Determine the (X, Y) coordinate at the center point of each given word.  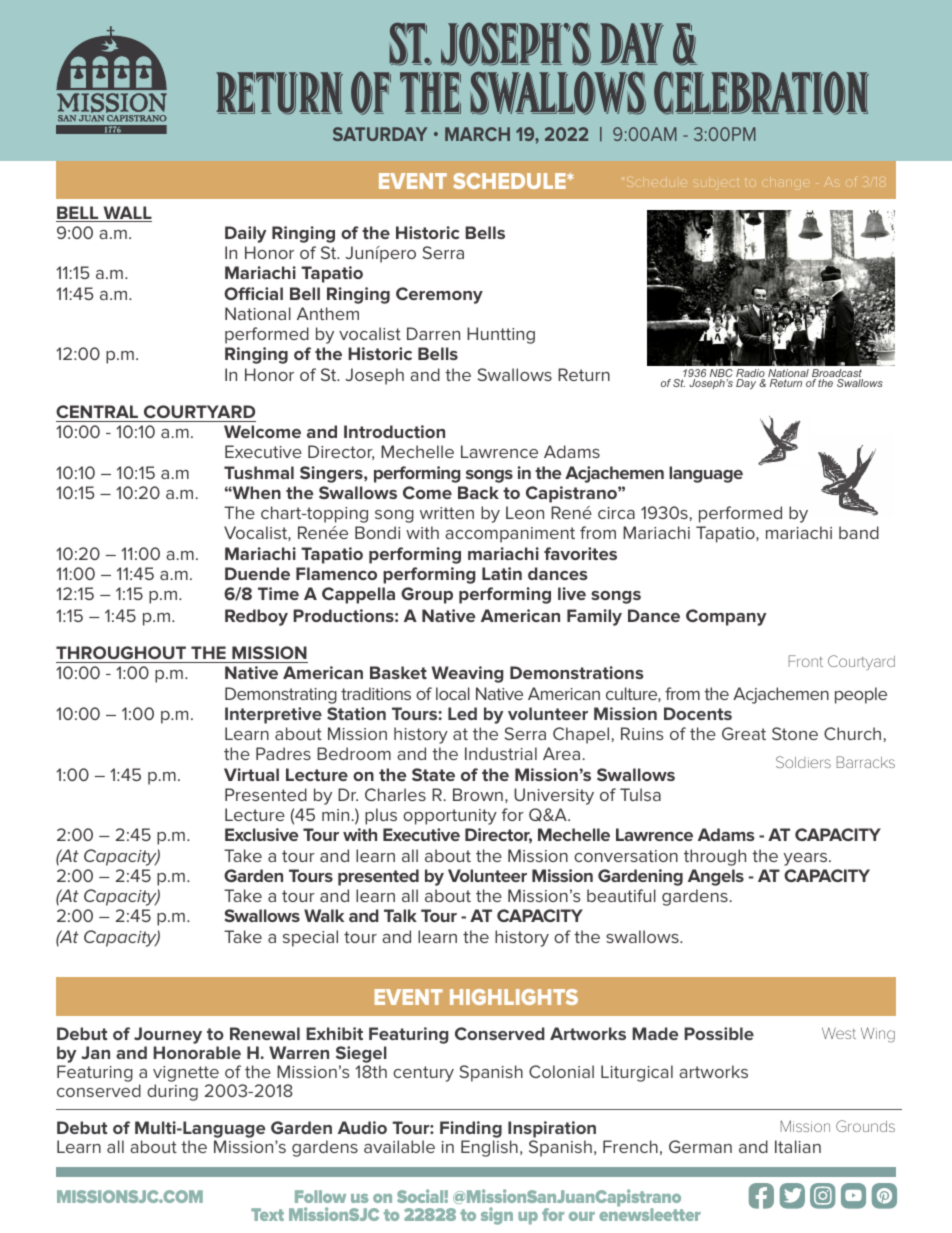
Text (267, 1214)
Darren (433, 333)
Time (278, 593)
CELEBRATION (761, 93)
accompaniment (510, 535)
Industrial (501, 753)
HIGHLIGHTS (514, 997)
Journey (168, 1037)
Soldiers (803, 762)
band (859, 532)
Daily (245, 234)
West (839, 1033)
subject (716, 183)
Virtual (251, 774)
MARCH (477, 134)
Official (253, 293)
